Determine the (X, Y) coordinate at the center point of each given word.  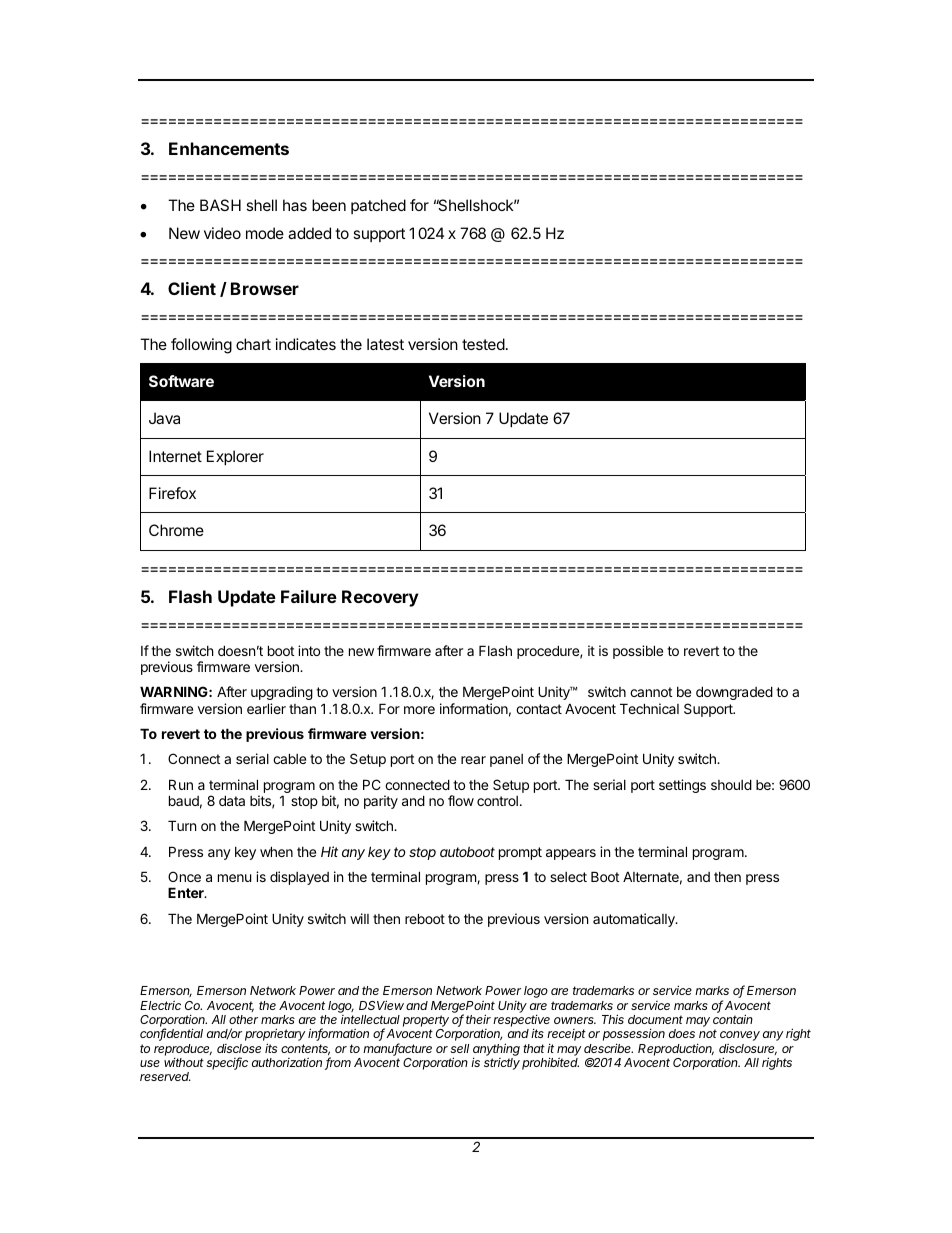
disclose (239, 1048)
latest (385, 344)
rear (473, 760)
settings (682, 786)
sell (459, 1048)
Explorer (235, 457)
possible (638, 652)
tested (483, 344)
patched (378, 206)
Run (181, 784)
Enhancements (229, 148)
